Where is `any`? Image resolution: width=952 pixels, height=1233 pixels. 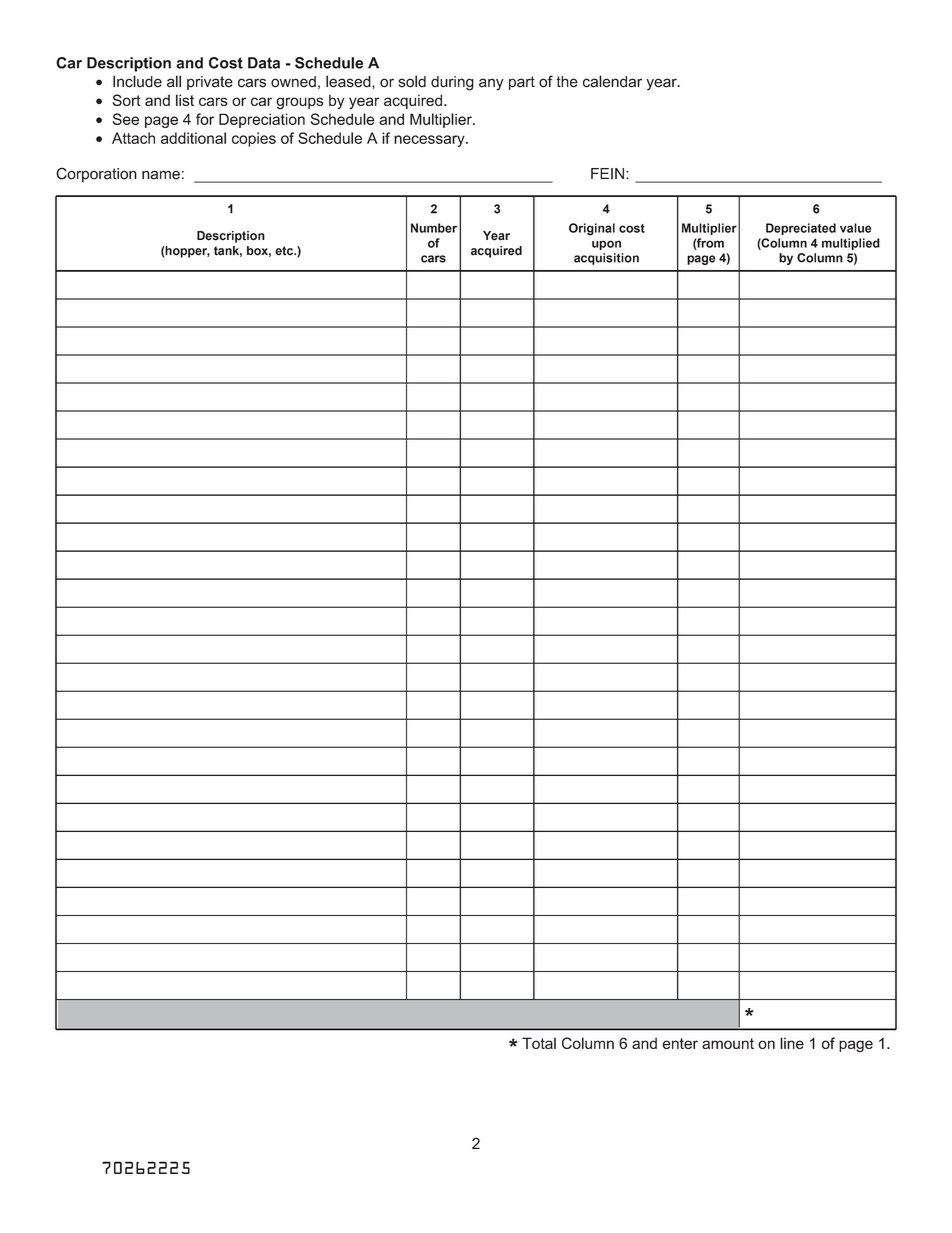
any is located at coordinates (491, 84).
